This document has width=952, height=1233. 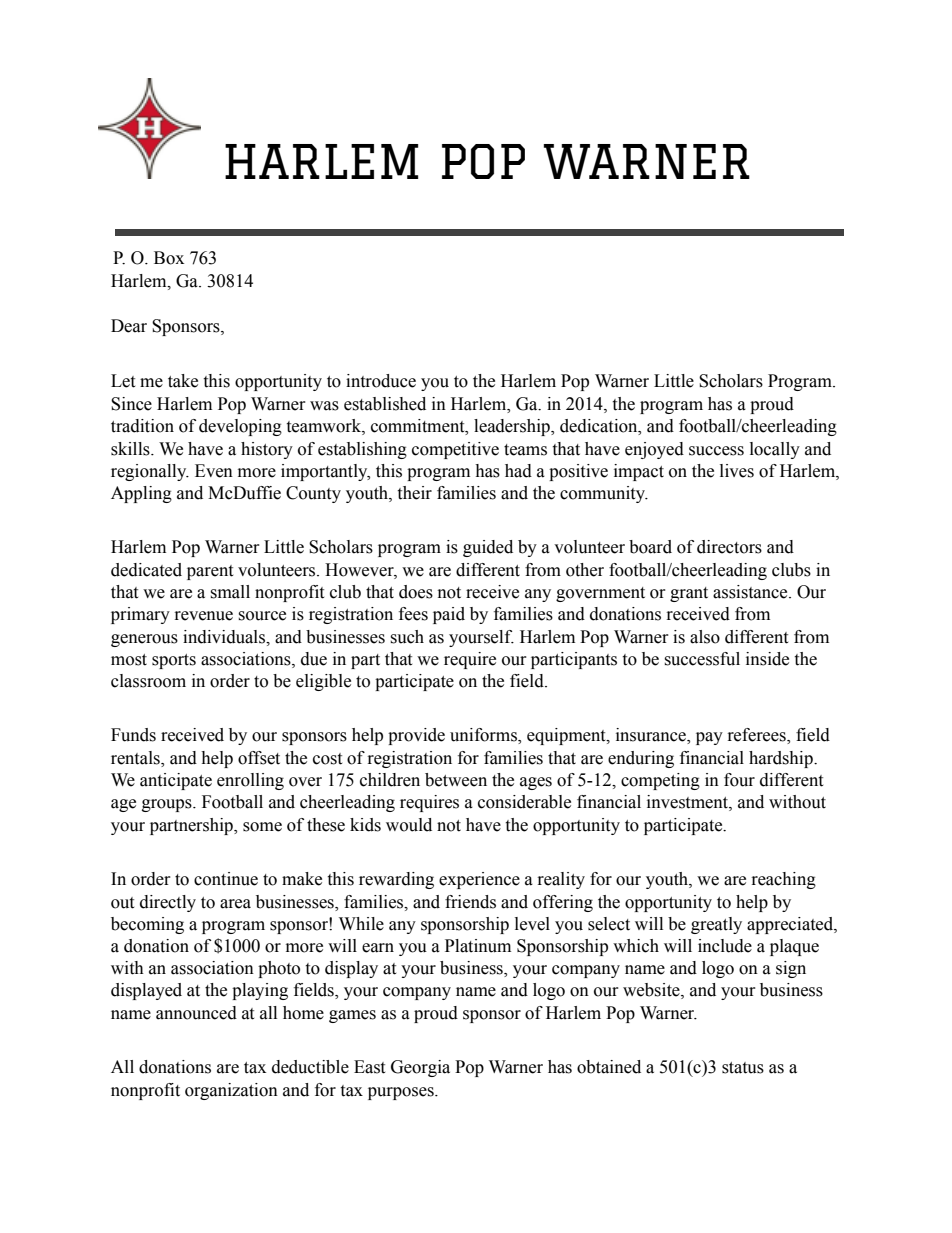 I want to click on introduce, so click(x=381, y=381).
